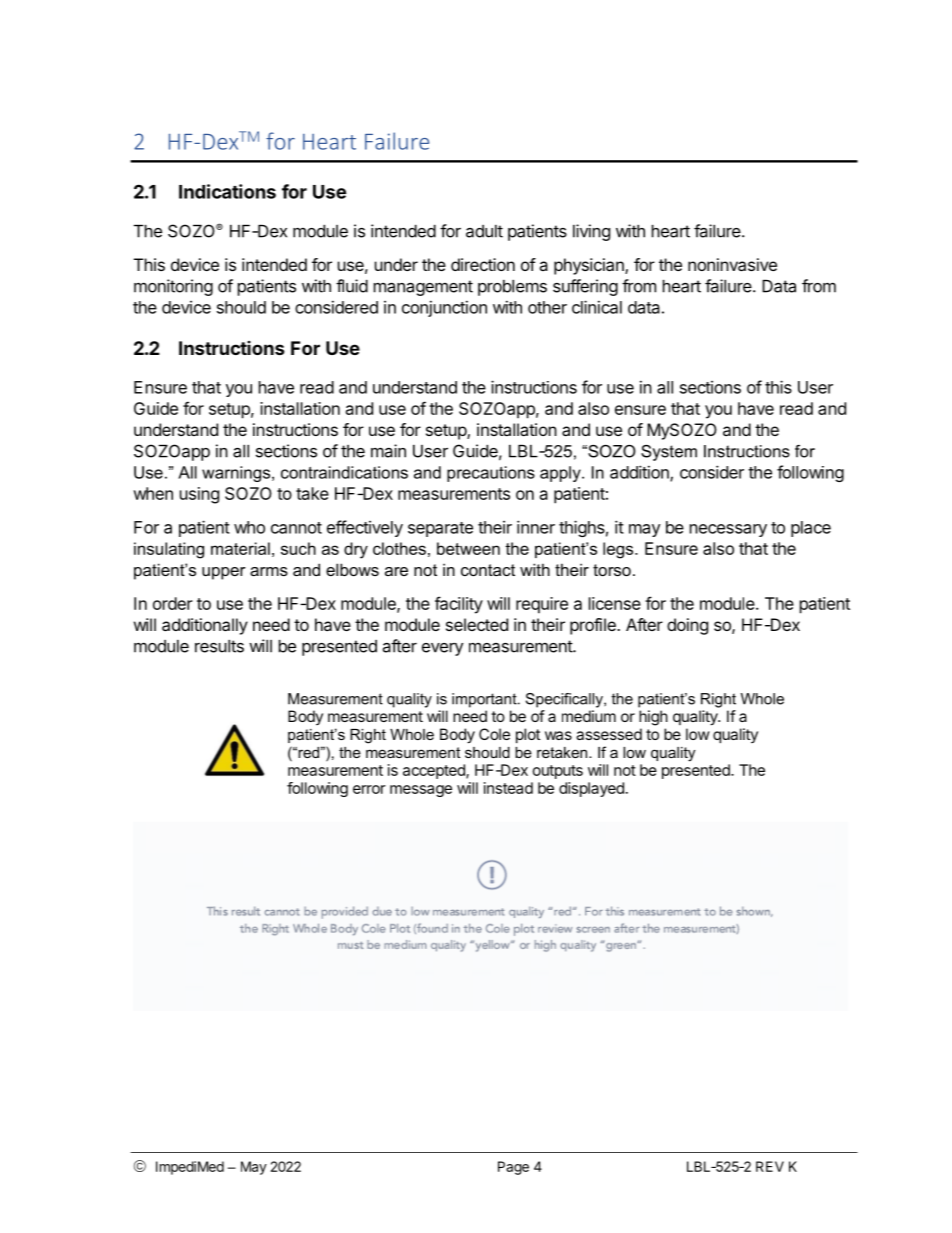  What do you see at coordinates (728, 530) in the image?
I see `necessary` at bounding box center [728, 530].
